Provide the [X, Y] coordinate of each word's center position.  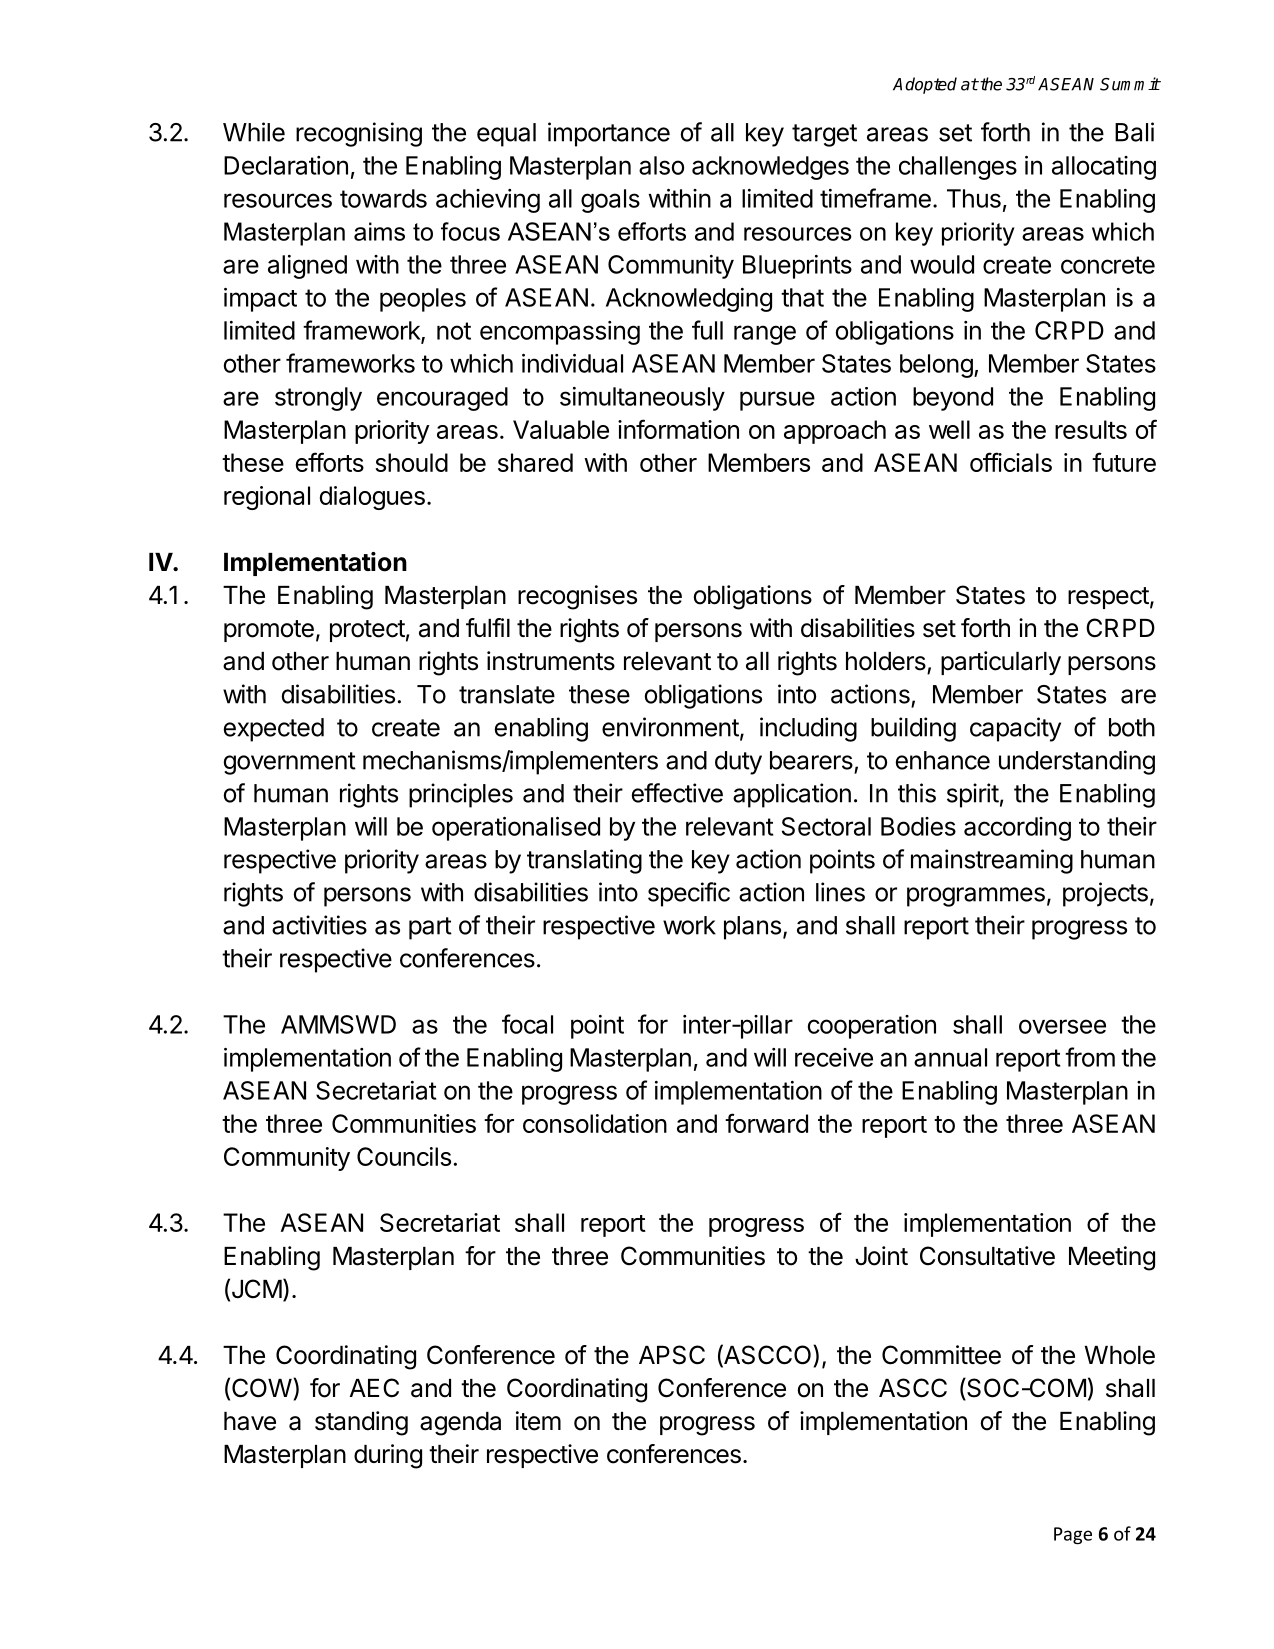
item [538, 1421]
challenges [958, 168]
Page [1073, 1535]
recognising [359, 134]
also [661, 165]
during [388, 1456]
